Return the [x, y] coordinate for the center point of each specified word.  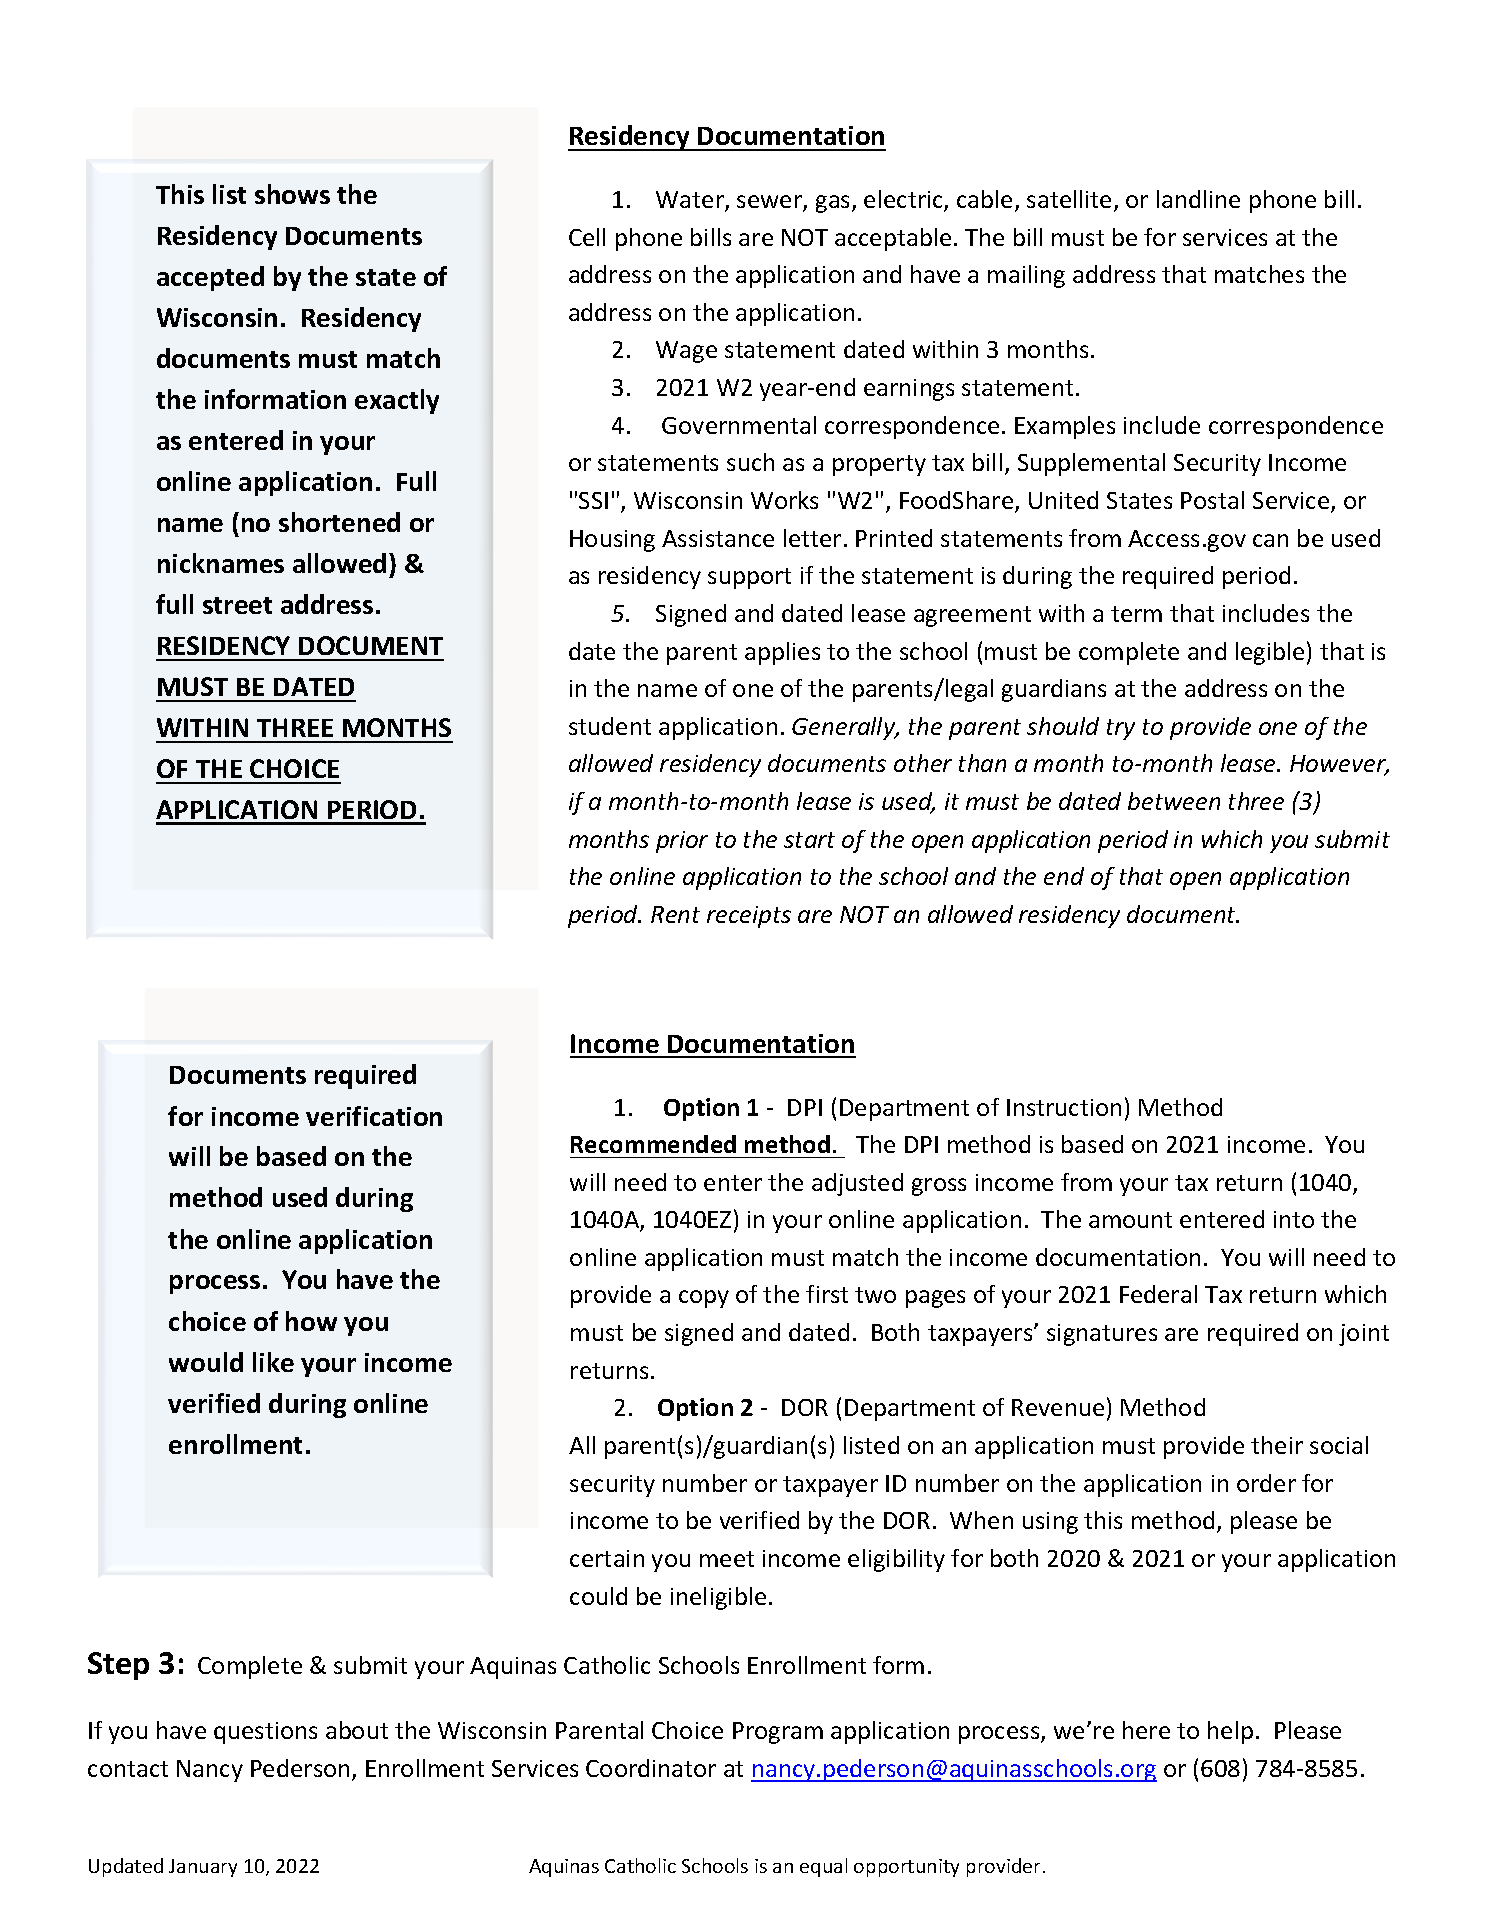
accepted [210, 278]
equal [823, 1867]
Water [691, 201]
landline [1198, 199]
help [1230, 1732]
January [203, 1868]
